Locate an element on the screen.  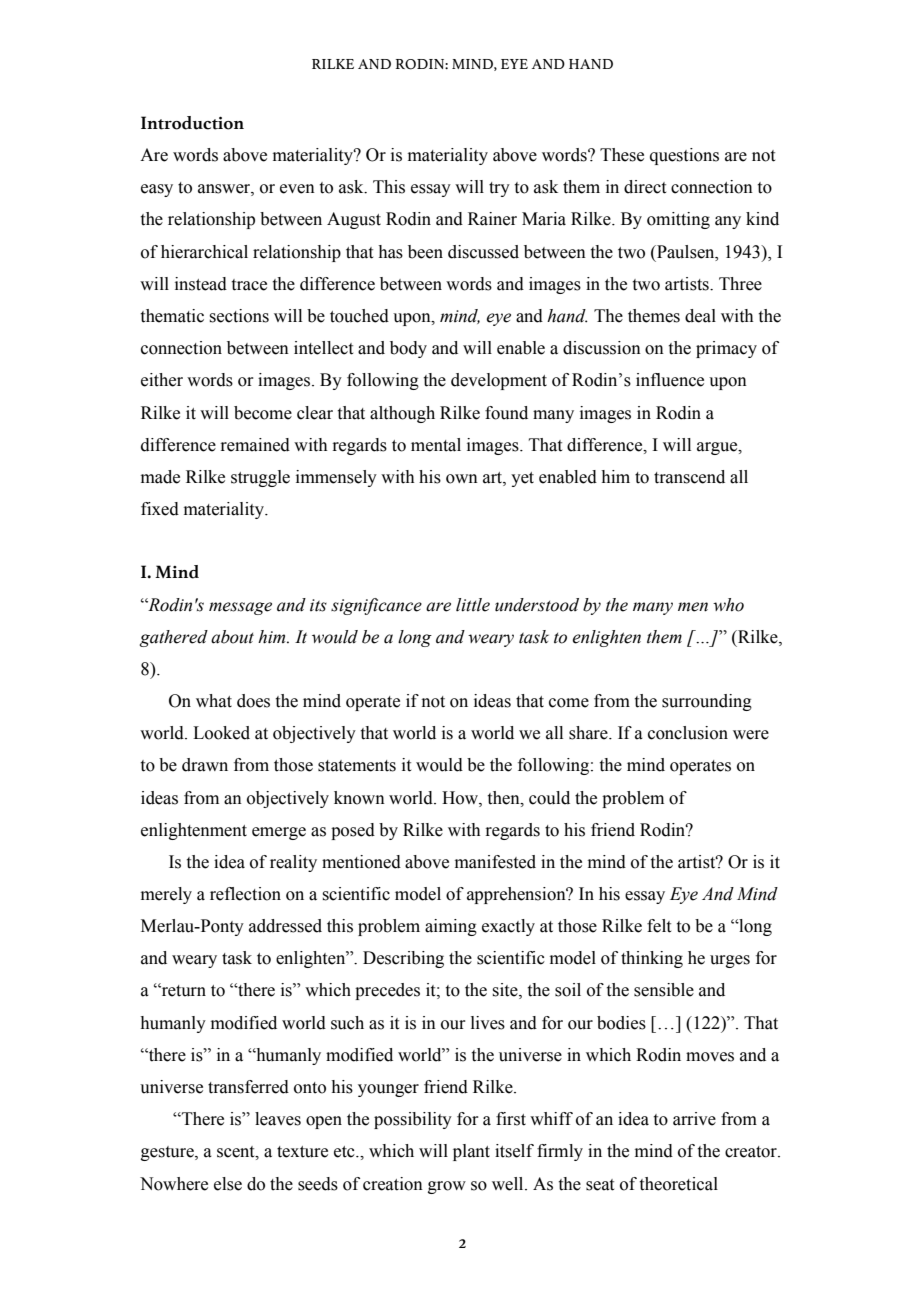
reflection is located at coordinates (245, 894).
